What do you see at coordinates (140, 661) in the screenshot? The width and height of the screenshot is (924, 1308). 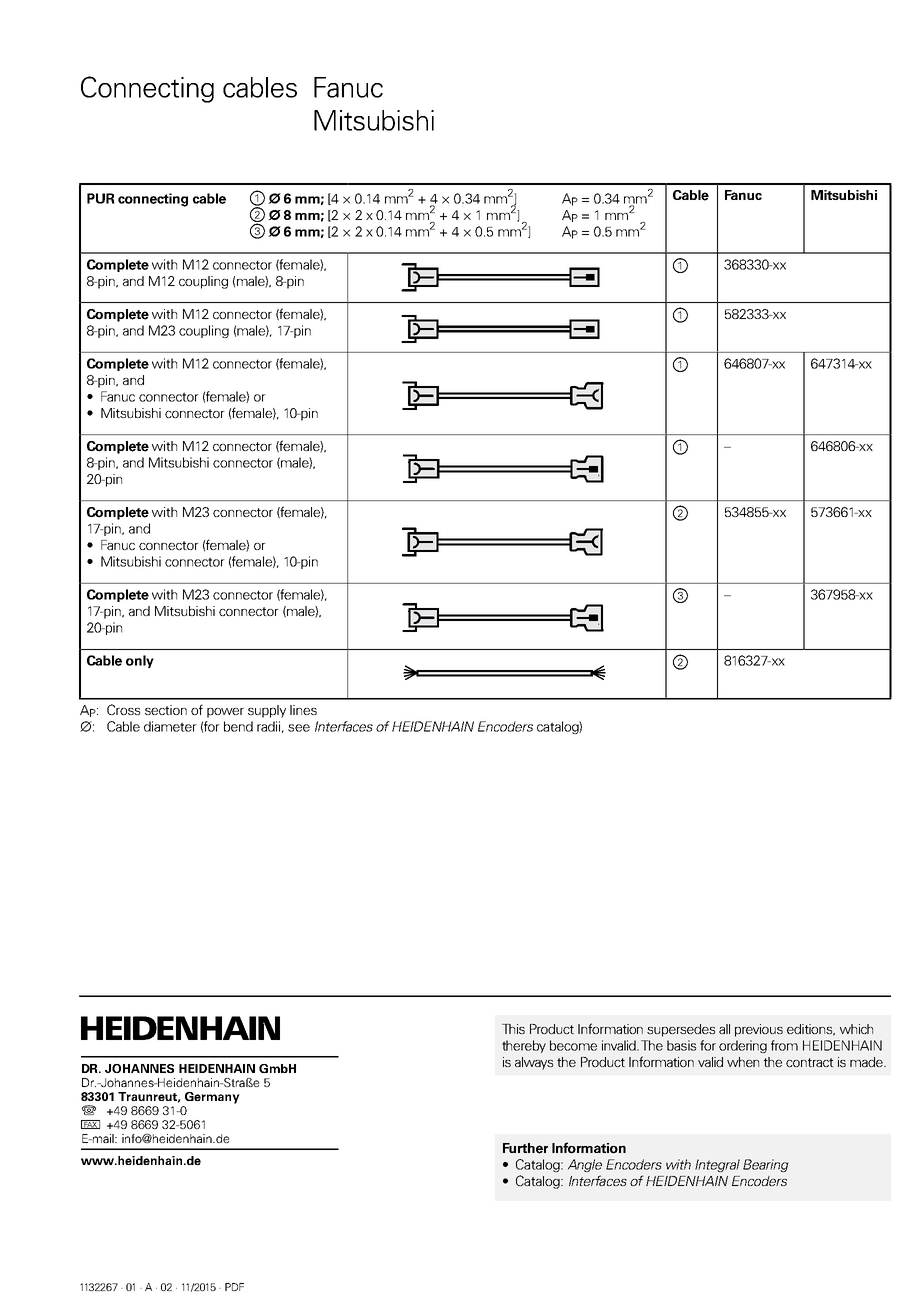 I see `only` at bounding box center [140, 661].
